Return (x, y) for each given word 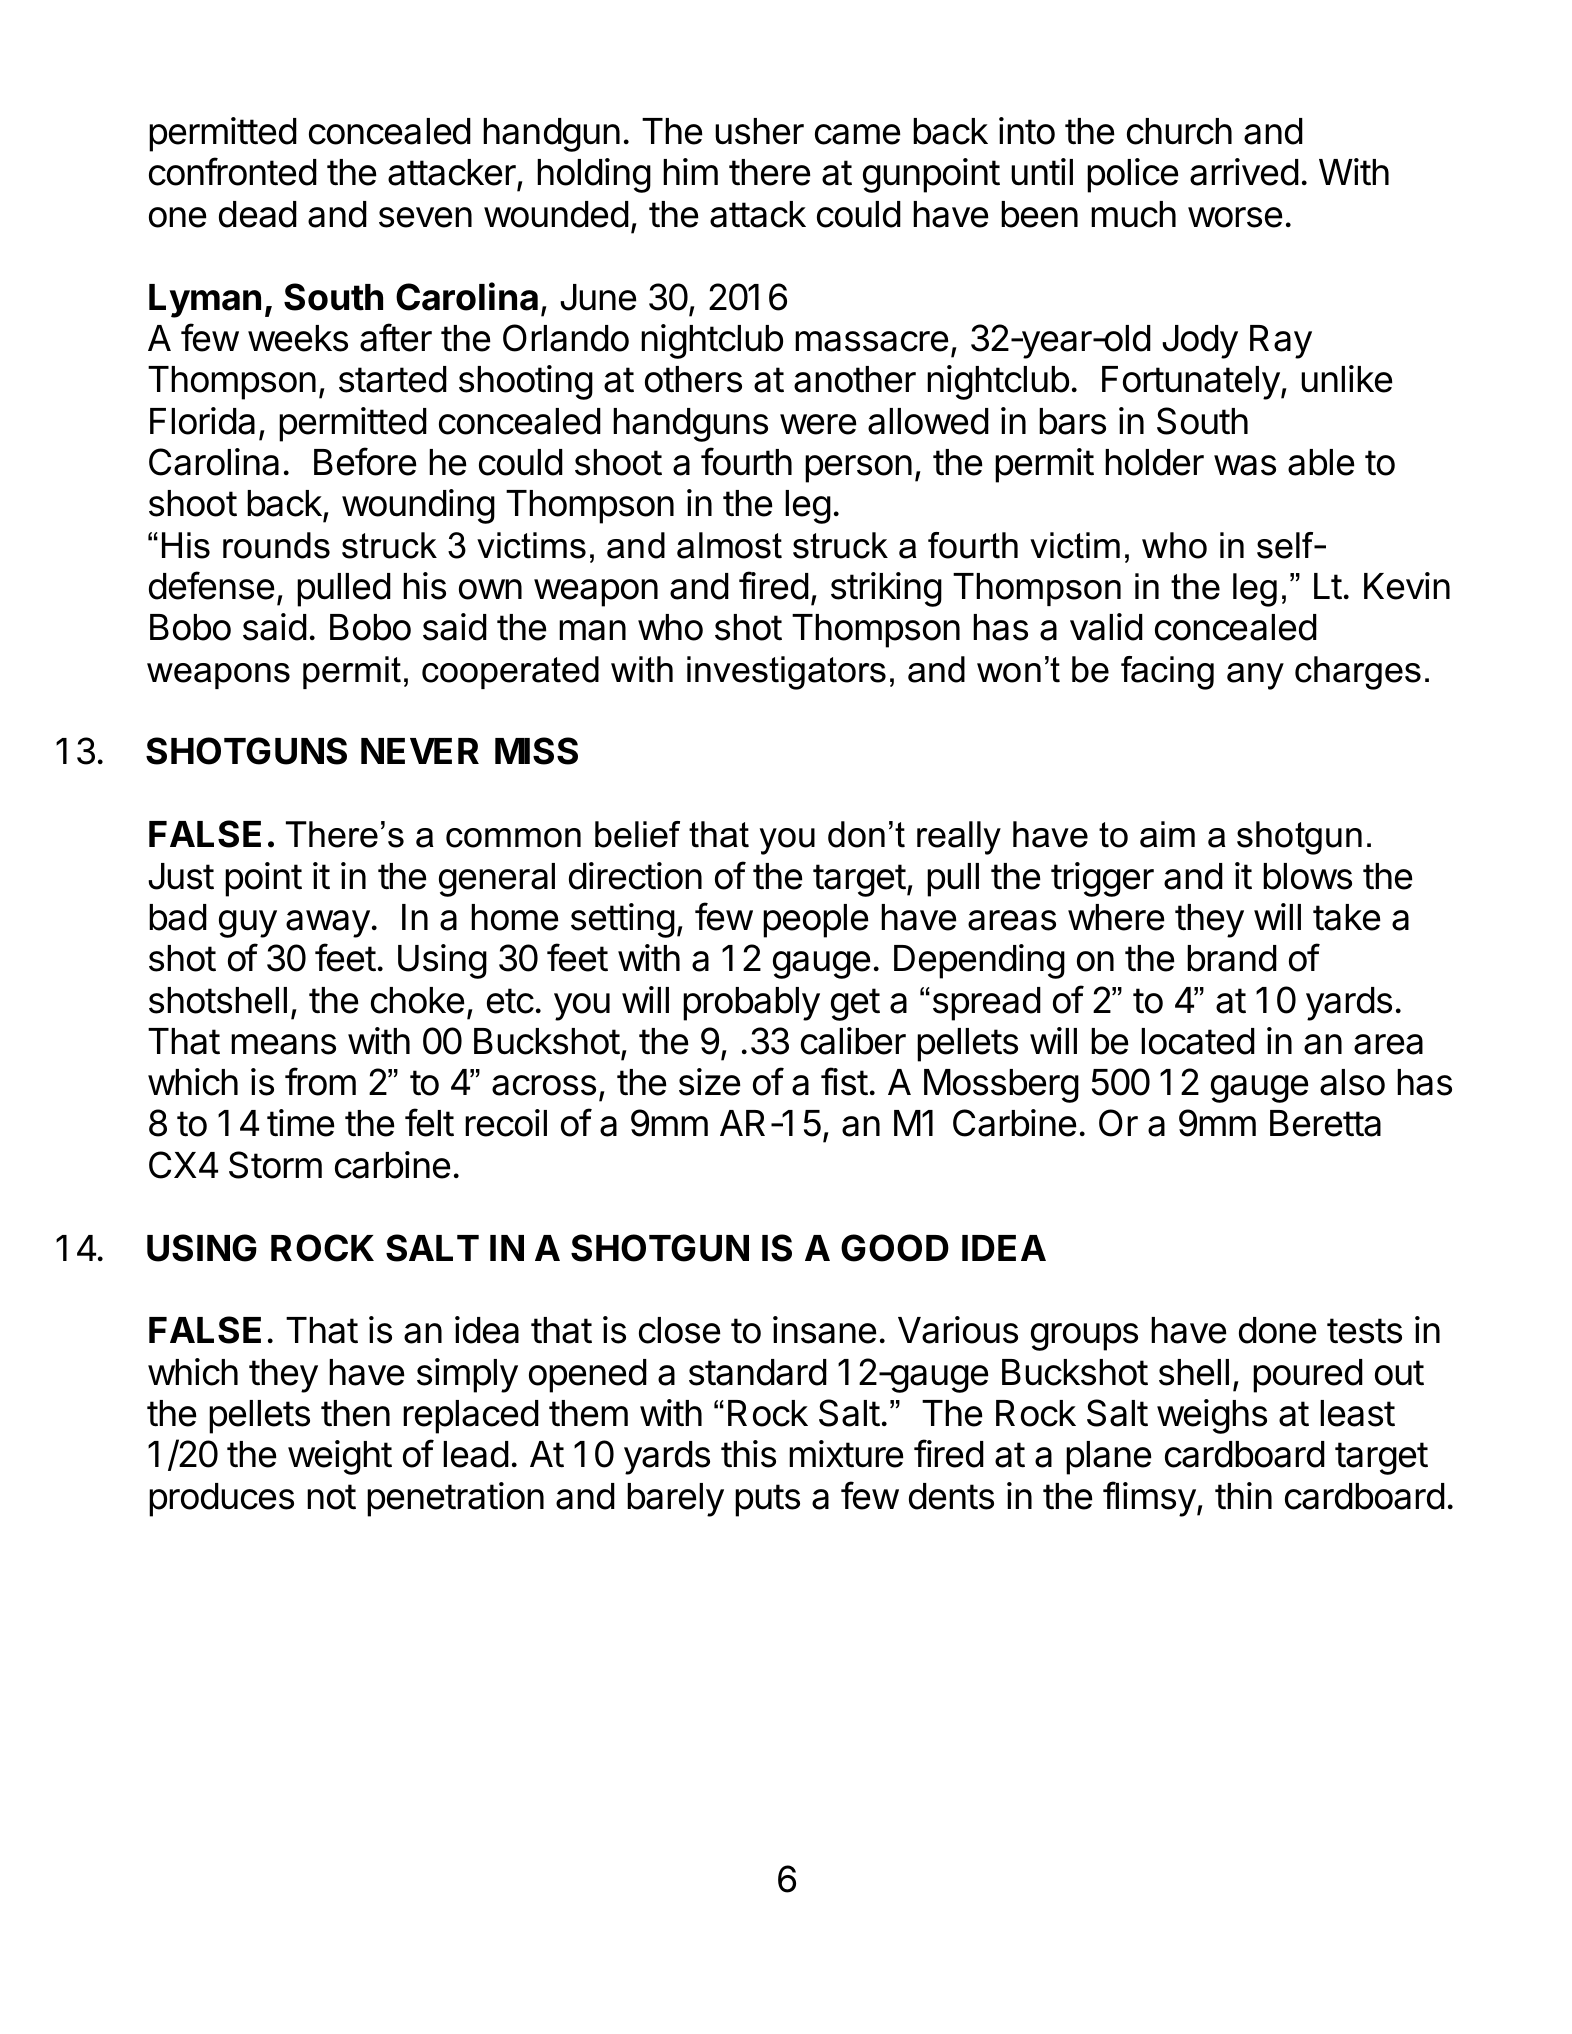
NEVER (420, 751)
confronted (233, 171)
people (815, 921)
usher (759, 131)
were (818, 424)
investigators (786, 673)
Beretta (1325, 1123)
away (328, 924)
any (1255, 676)
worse (1235, 217)
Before (365, 461)
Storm (275, 1165)
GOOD (895, 1248)
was (1245, 465)
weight (340, 1457)
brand (1232, 958)
